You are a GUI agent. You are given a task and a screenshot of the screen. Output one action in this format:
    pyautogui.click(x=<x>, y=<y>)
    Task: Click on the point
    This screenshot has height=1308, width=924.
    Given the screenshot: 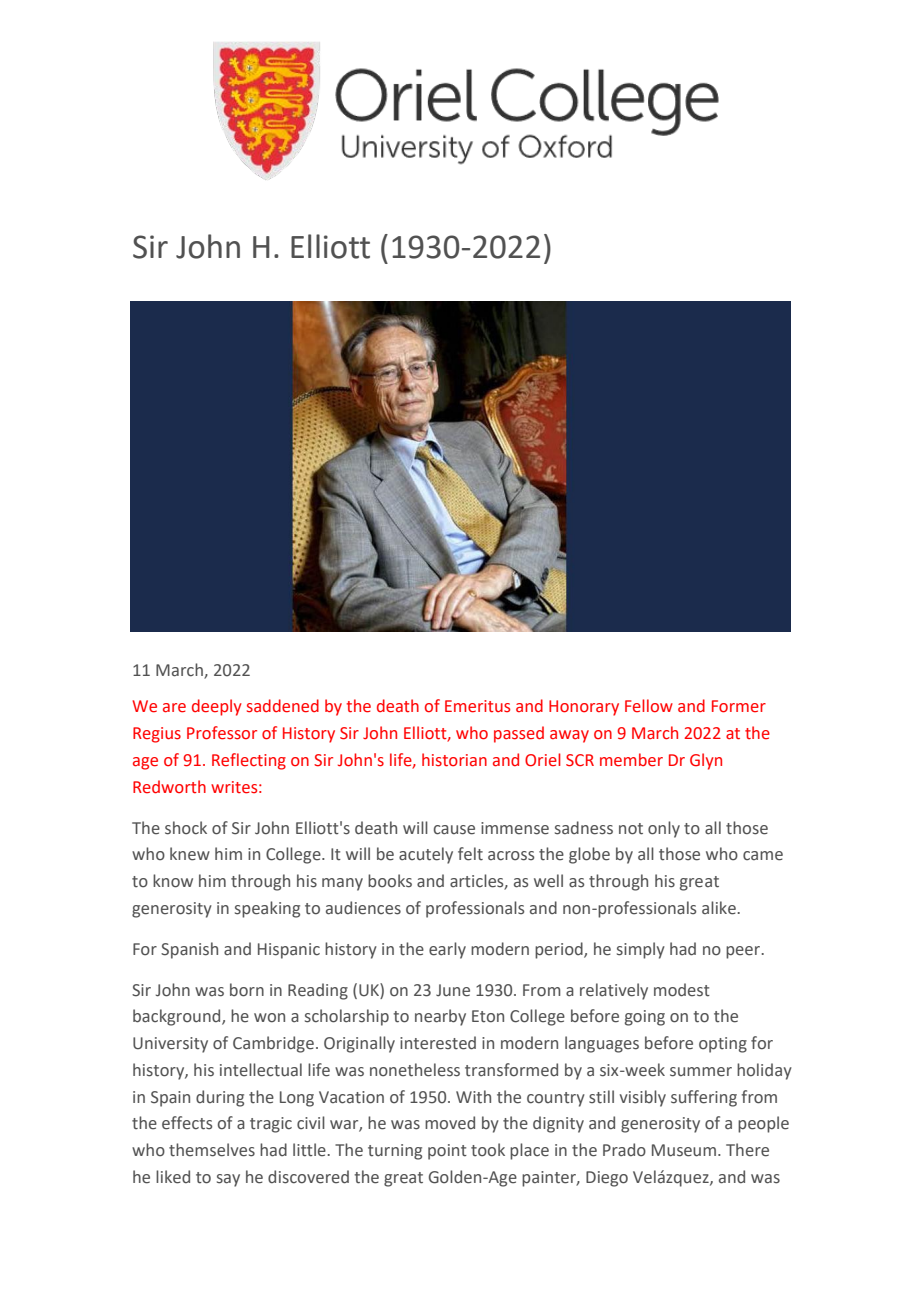 What is the action you would take?
    pyautogui.click(x=447, y=1152)
